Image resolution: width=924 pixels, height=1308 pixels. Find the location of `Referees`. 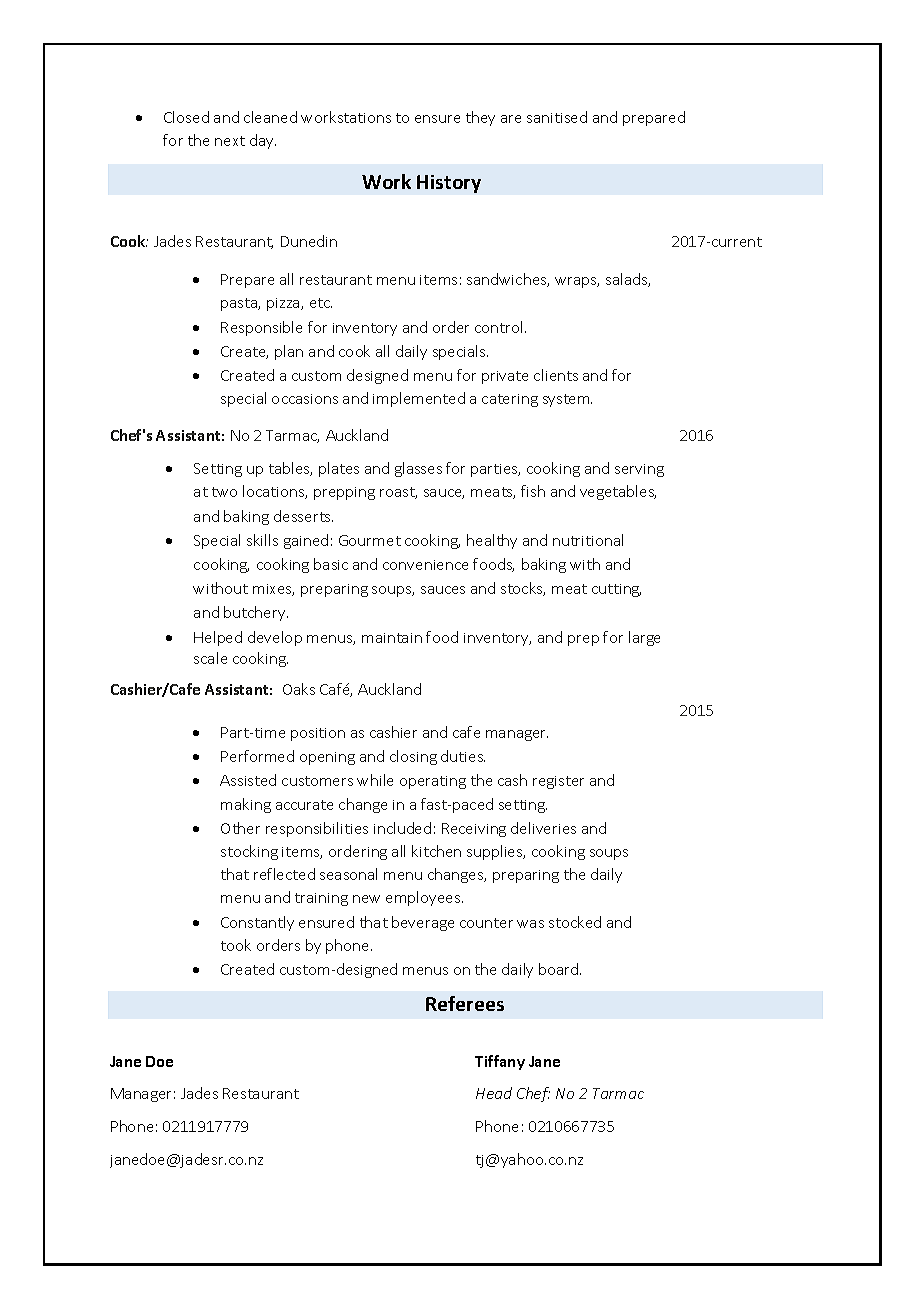

Referees is located at coordinates (465, 1003).
